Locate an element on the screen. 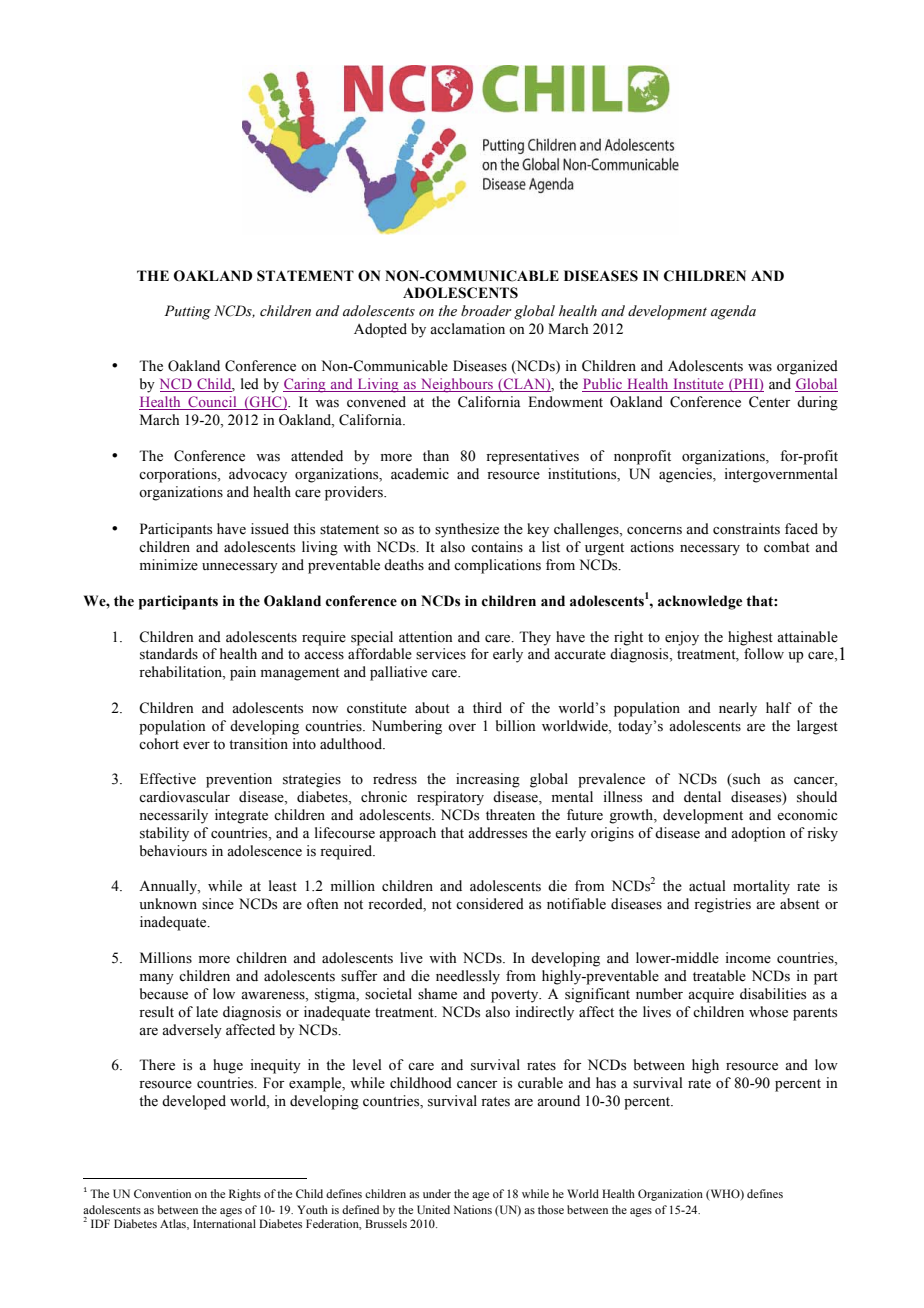  such is located at coordinates (745, 779).
